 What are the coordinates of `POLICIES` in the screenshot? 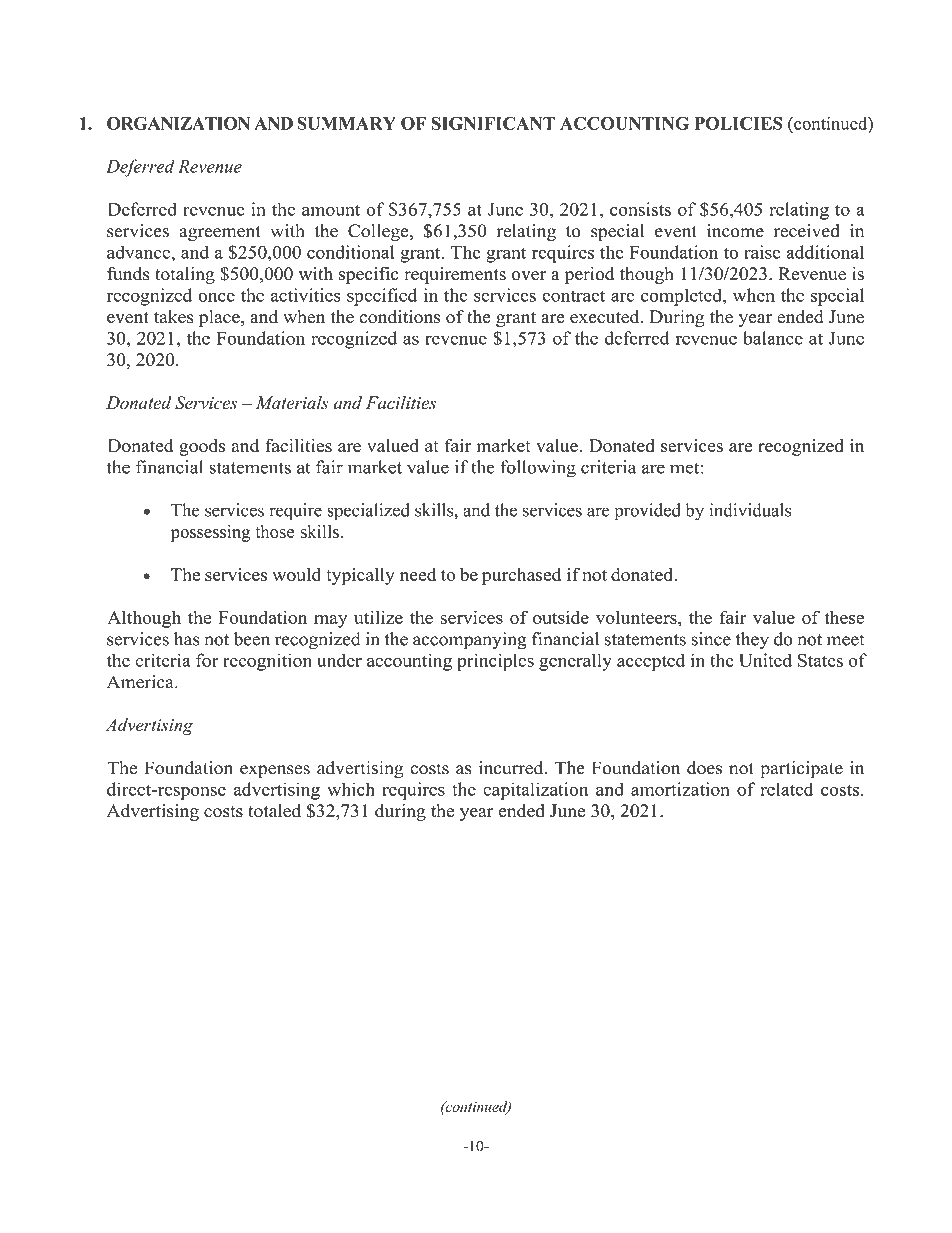 It's located at (739, 123).
